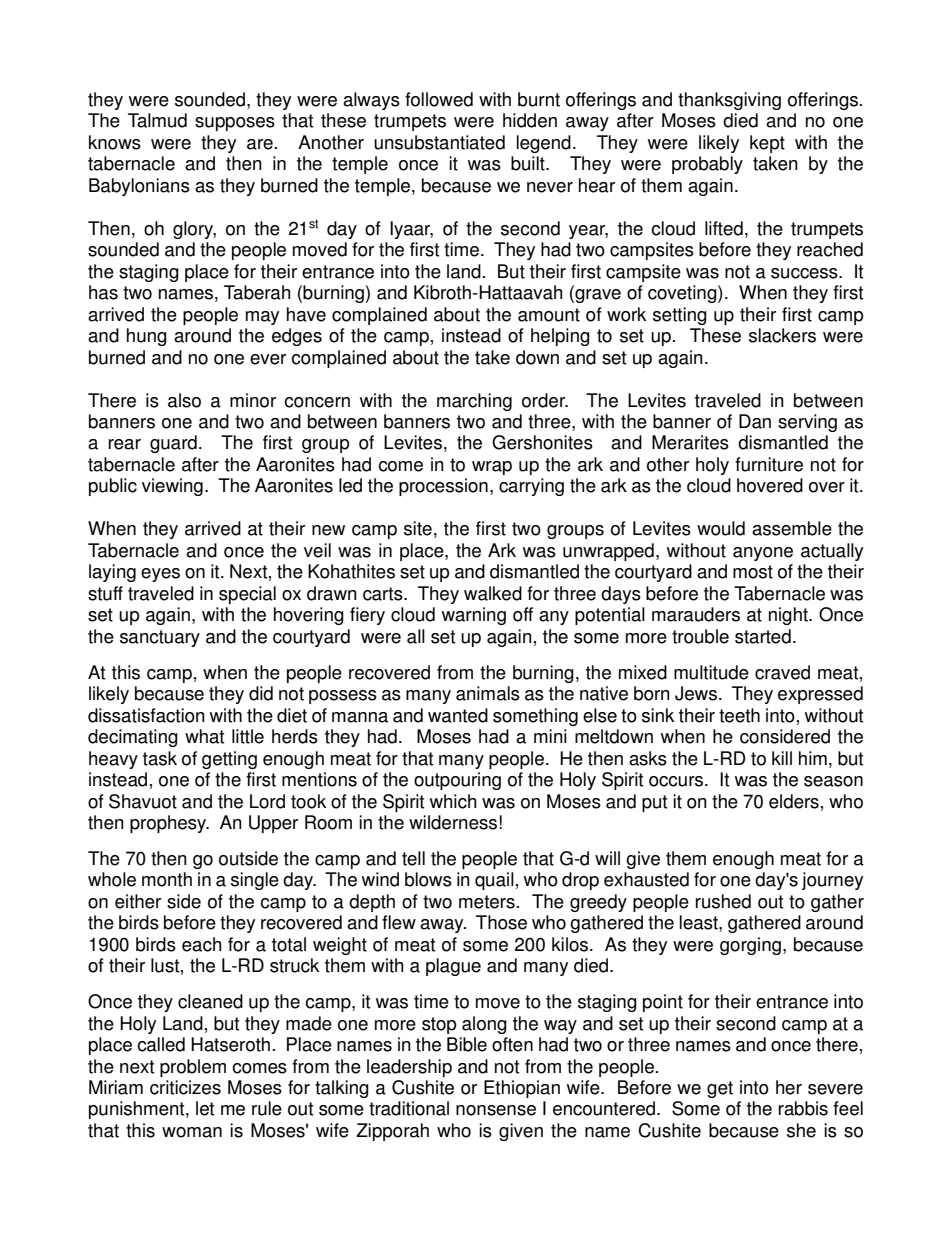 The image size is (952, 1233). What do you see at coordinates (443, 487) in the screenshot?
I see `procession` at bounding box center [443, 487].
